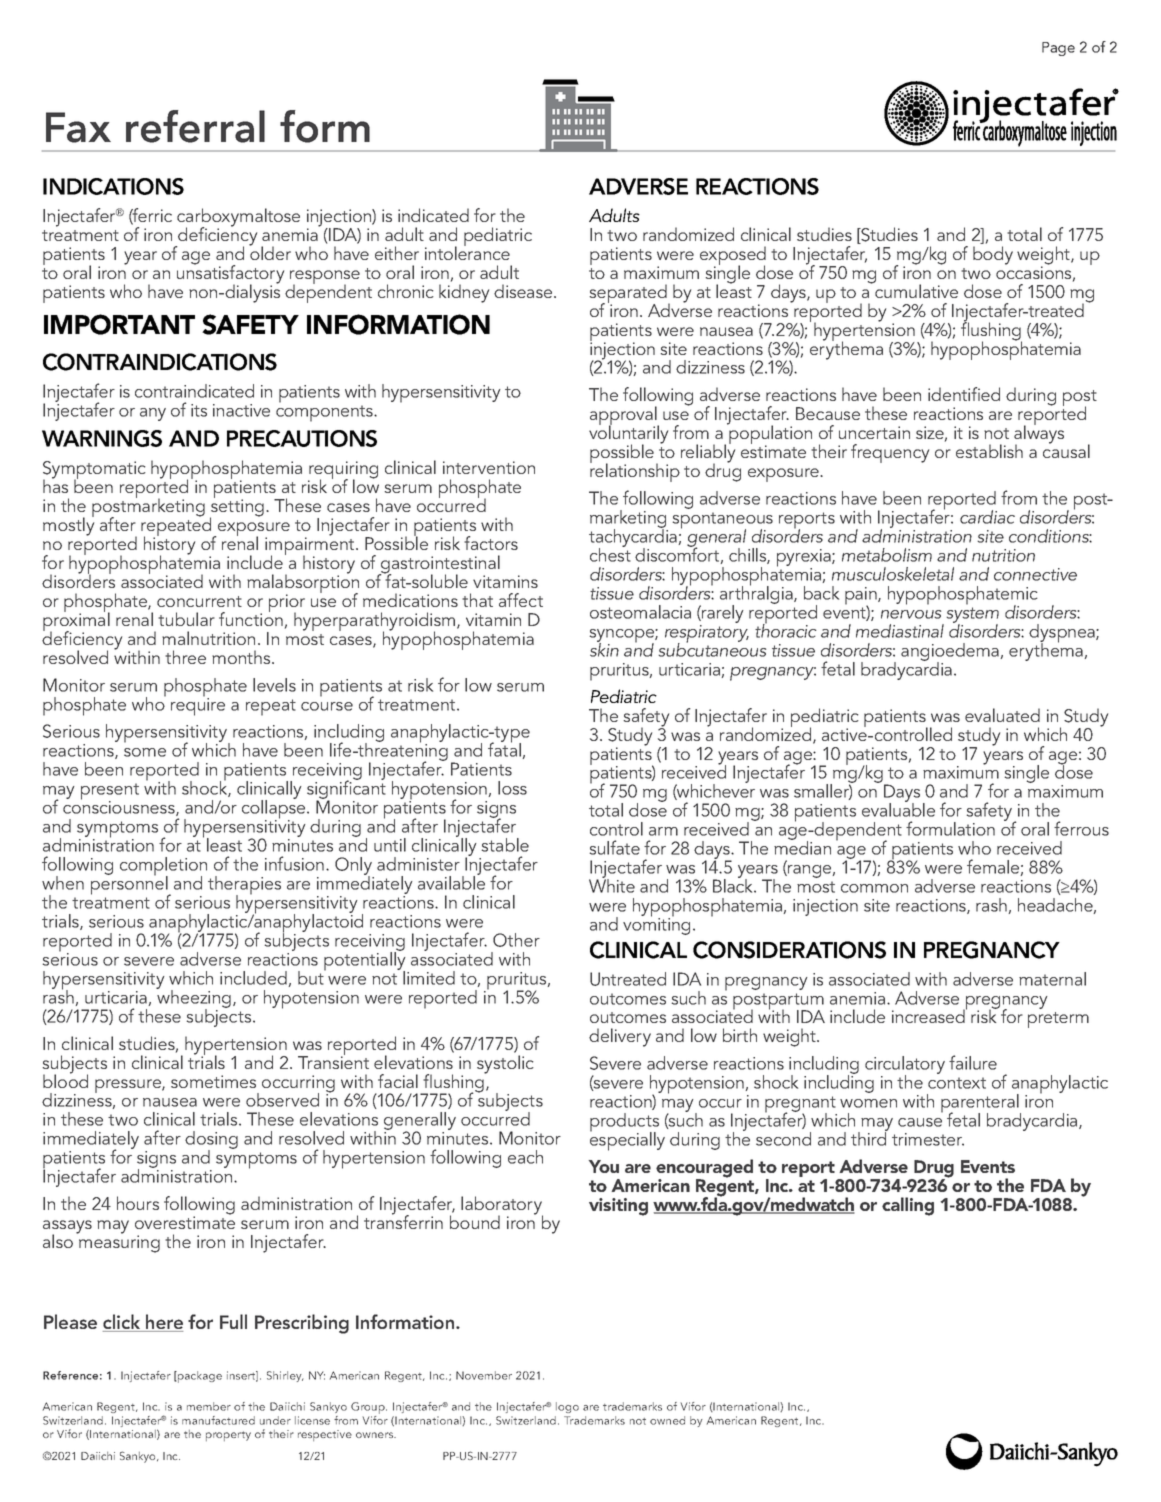 The height and width of the screenshot is (1502, 1161). I want to click on maternal, so click(1052, 979).
